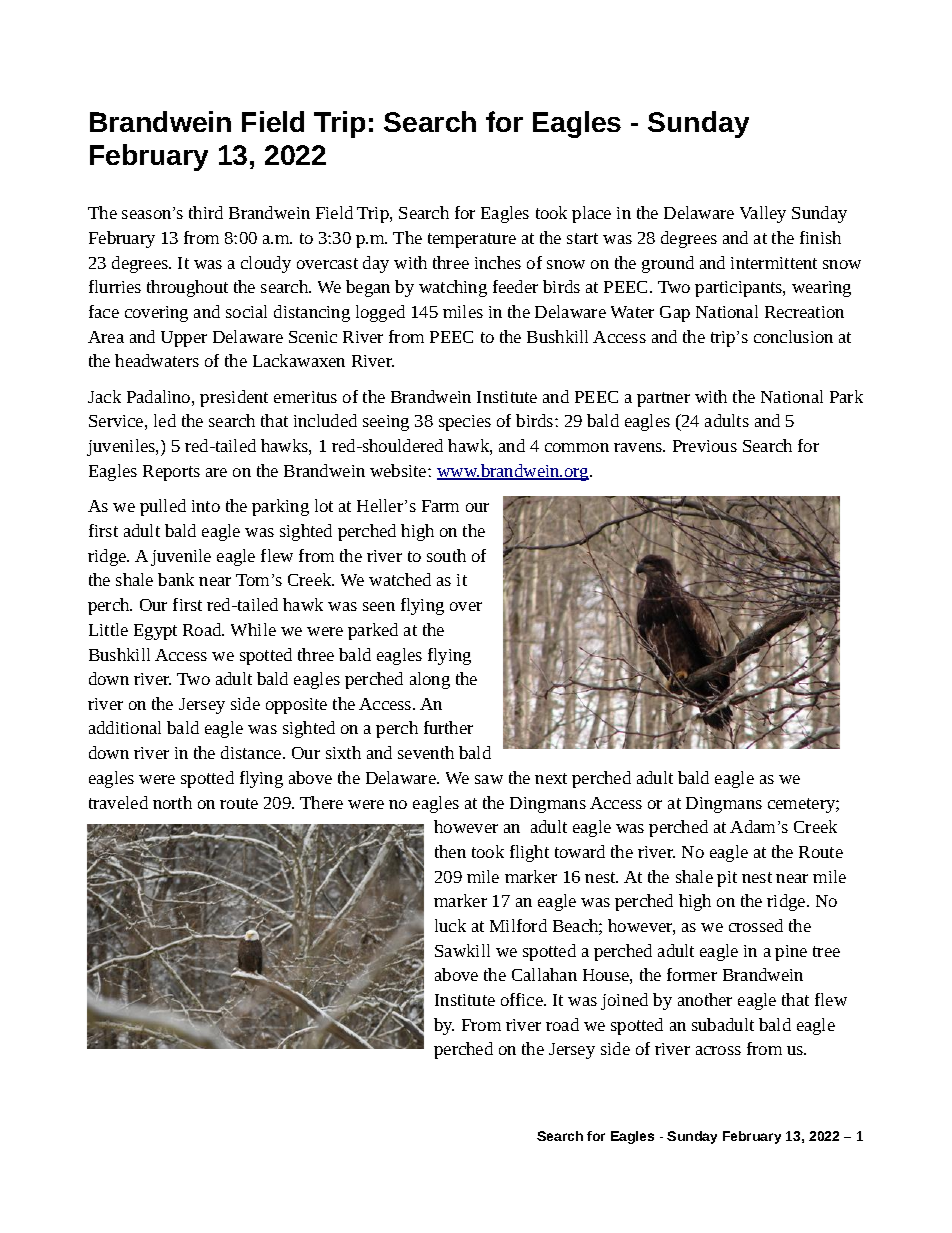 The image size is (952, 1233). What do you see at coordinates (763, 214) in the screenshot?
I see `Valley` at bounding box center [763, 214].
